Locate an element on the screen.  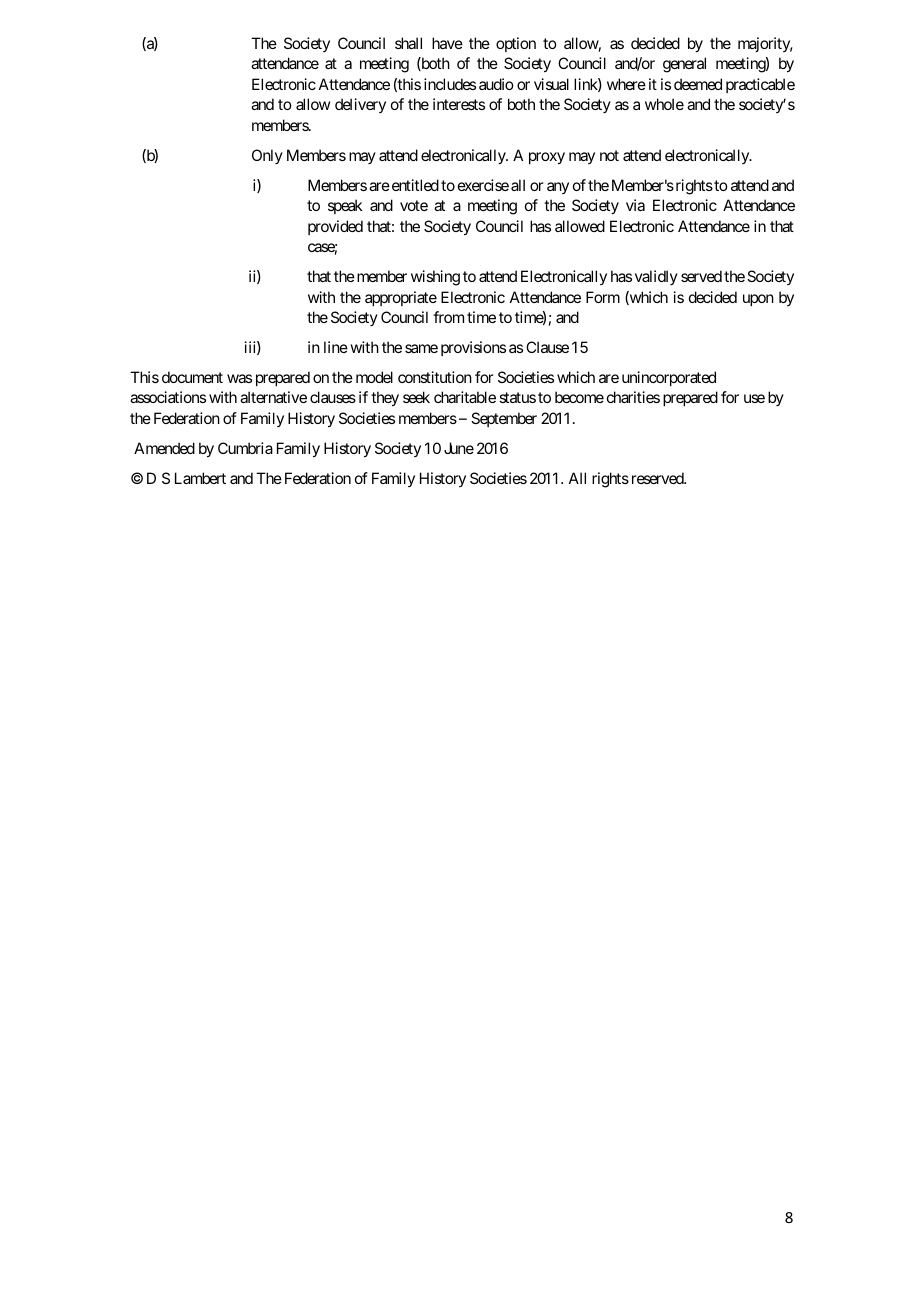
wishing is located at coordinates (435, 278).
